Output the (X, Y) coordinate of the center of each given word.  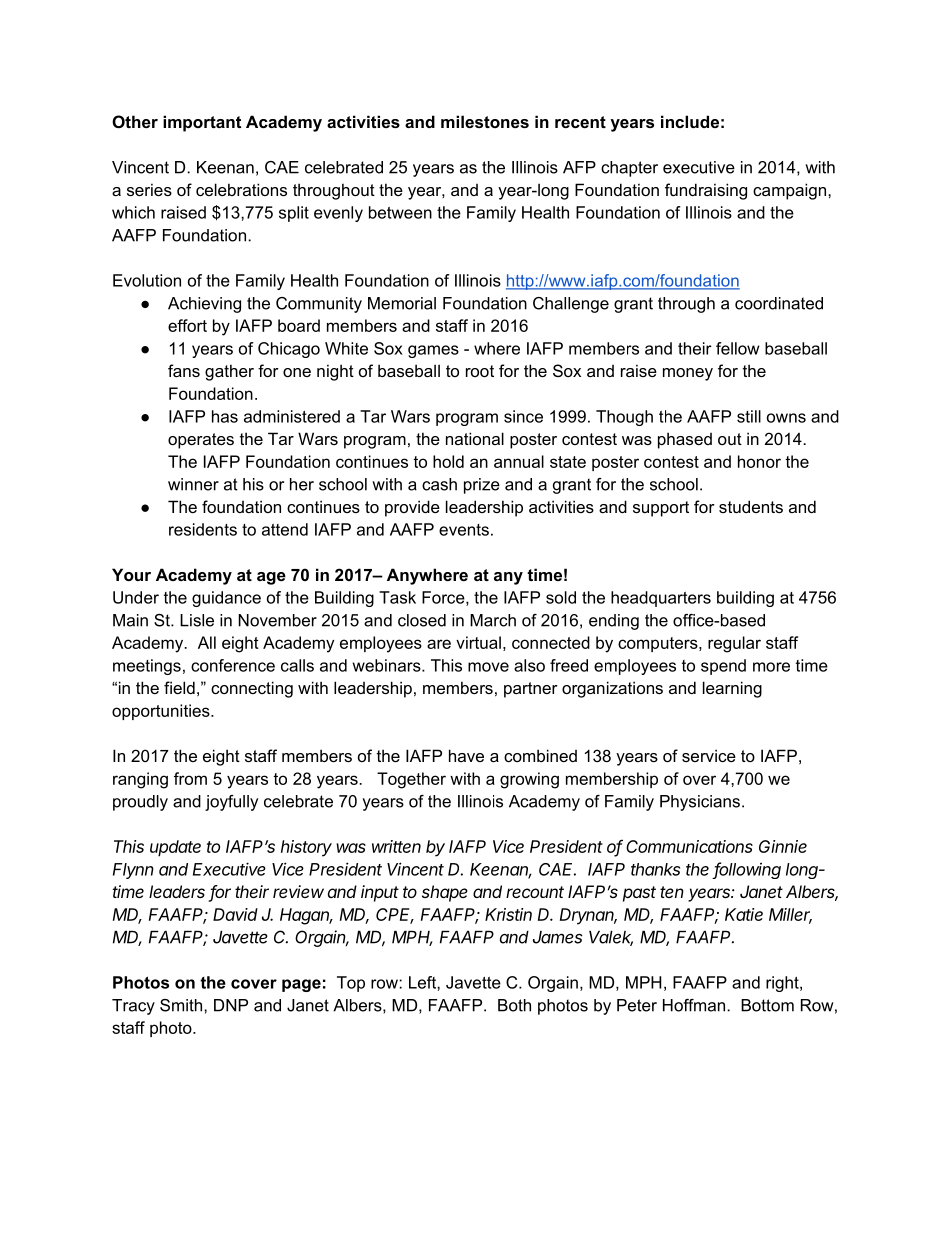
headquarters (661, 599)
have (466, 755)
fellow (737, 348)
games (433, 351)
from (190, 778)
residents (203, 529)
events (464, 530)
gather (229, 372)
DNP (231, 1005)
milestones (485, 121)
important (202, 123)
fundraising (706, 191)
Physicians (700, 803)
